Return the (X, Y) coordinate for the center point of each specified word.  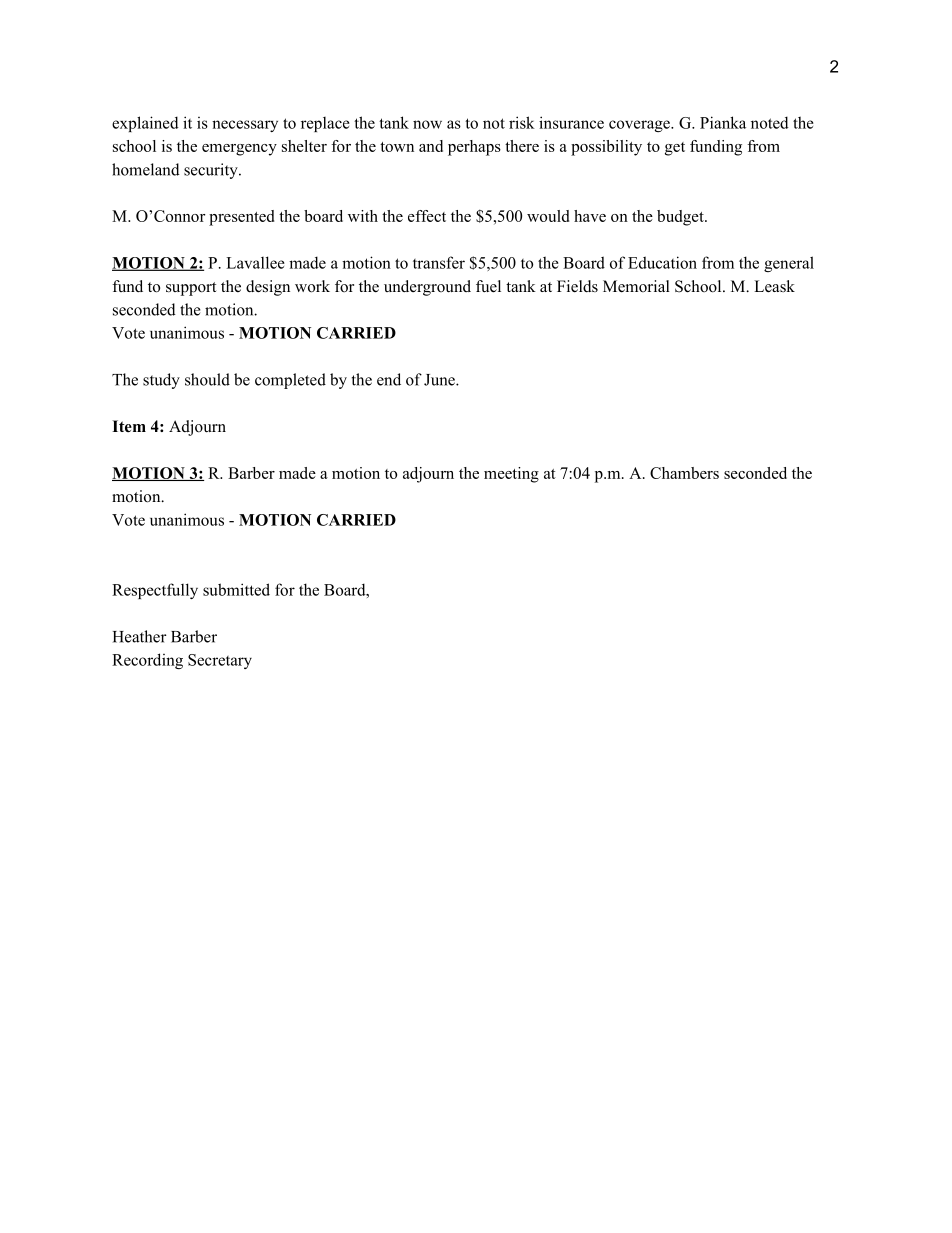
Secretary (220, 661)
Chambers (684, 473)
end (389, 379)
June (440, 380)
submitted (236, 589)
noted (770, 122)
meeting (511, 475)
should (207, 379)
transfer (439, 262)
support (191, 289)
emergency (239, 150)
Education (662, 262)
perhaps (474, 148)
